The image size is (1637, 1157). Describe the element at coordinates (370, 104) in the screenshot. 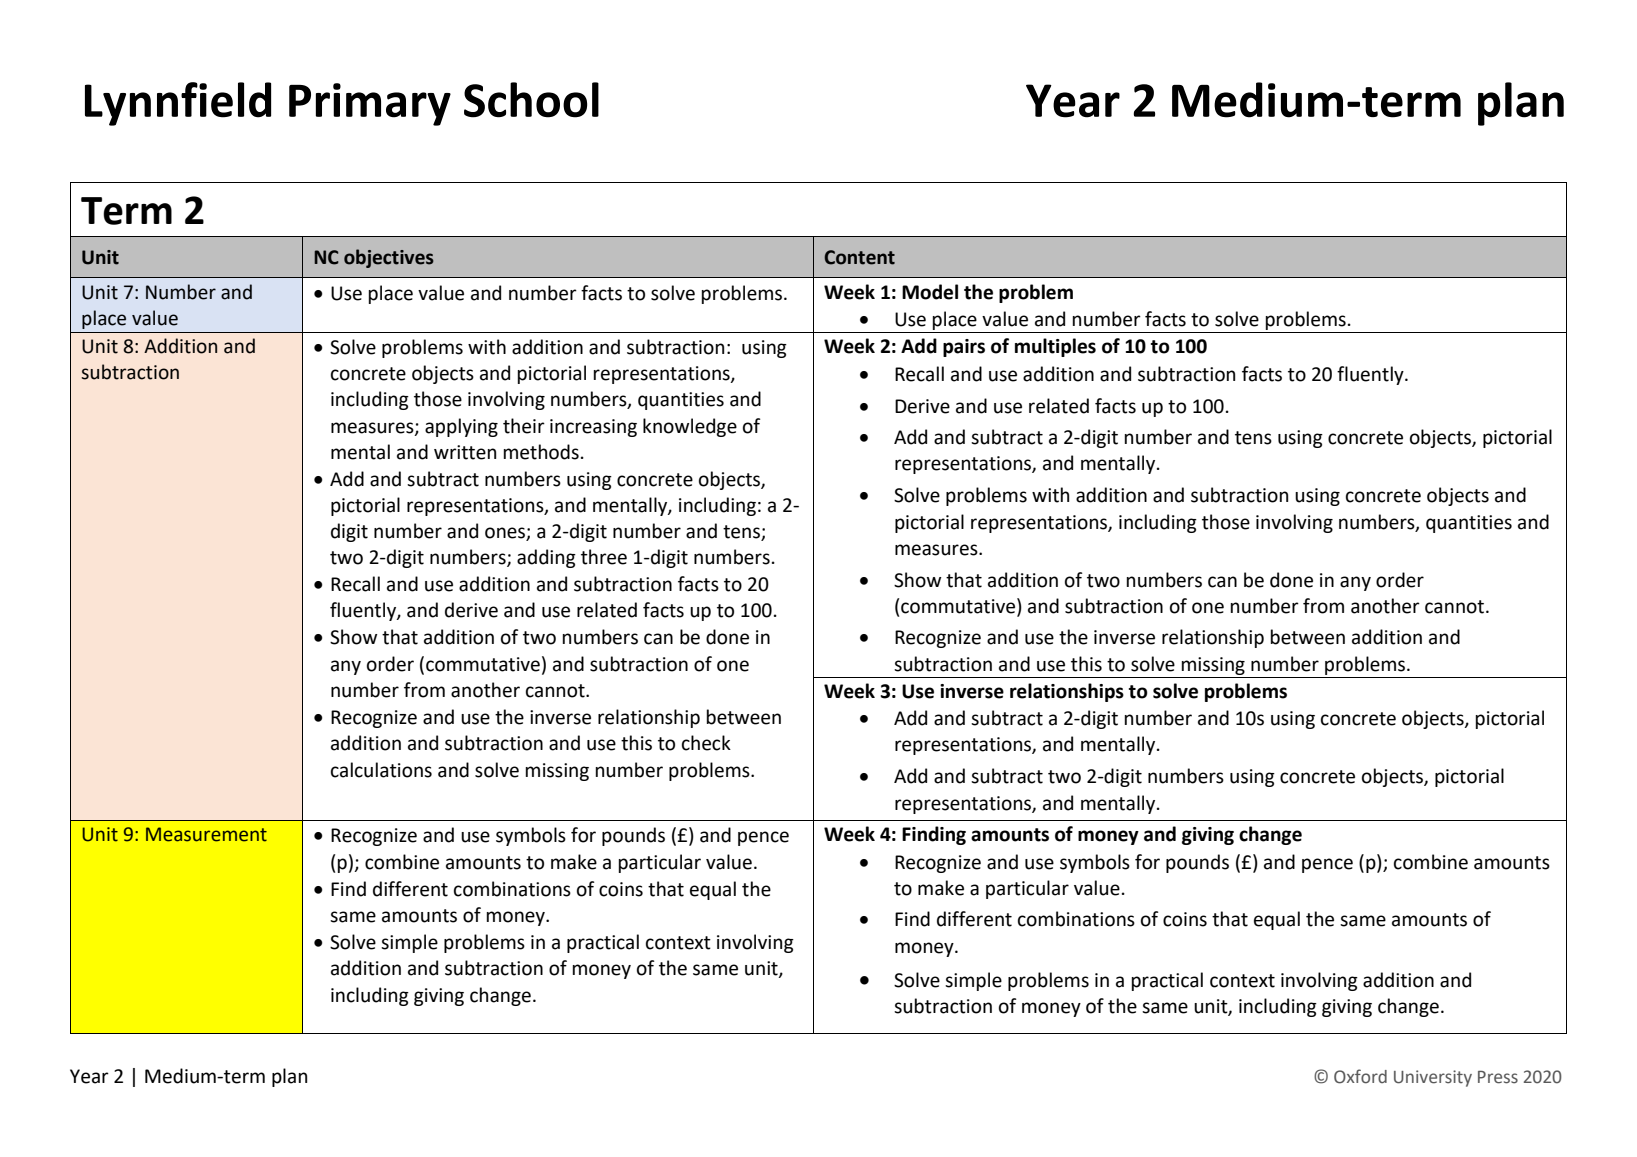

I see `Primary` at that location.
